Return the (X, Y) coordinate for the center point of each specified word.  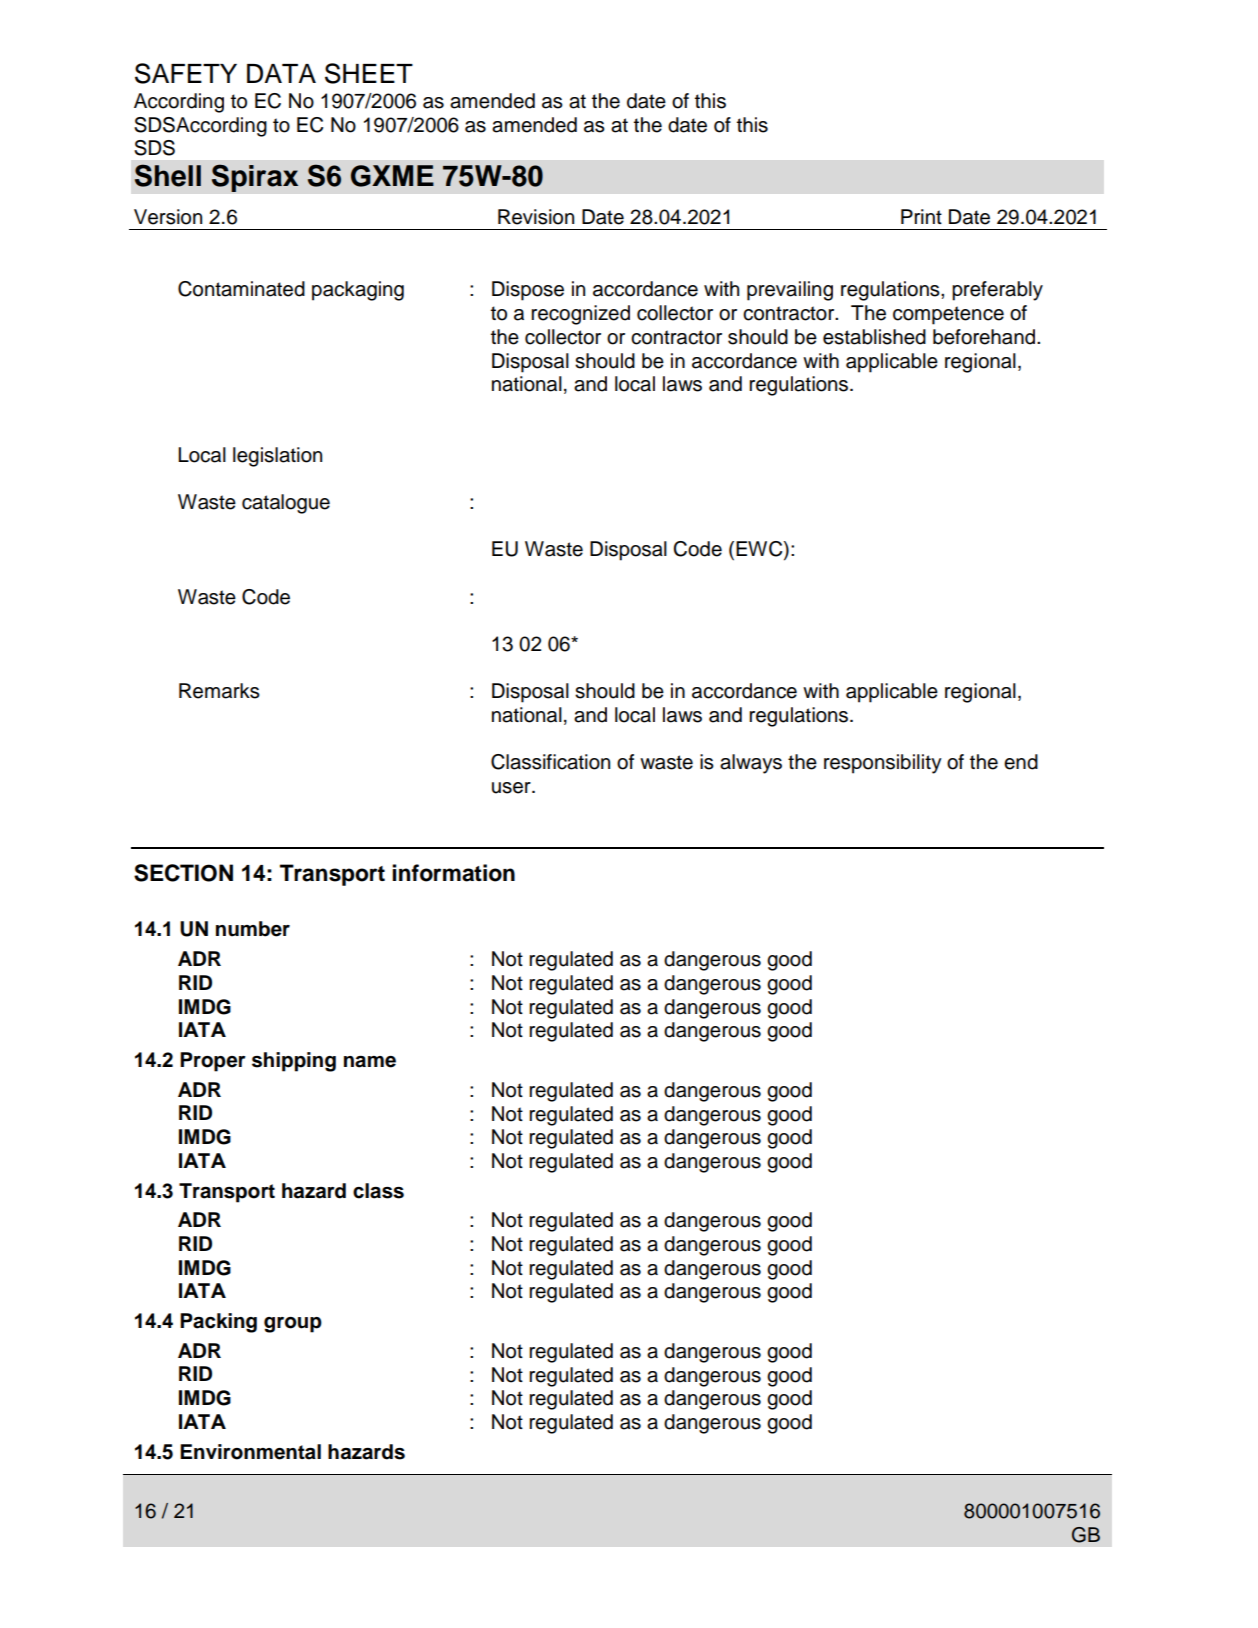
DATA (281, 73)
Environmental (250, 1452)
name (370, 1062)
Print (921, 216)
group (293, 1325)
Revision (536, 217)
